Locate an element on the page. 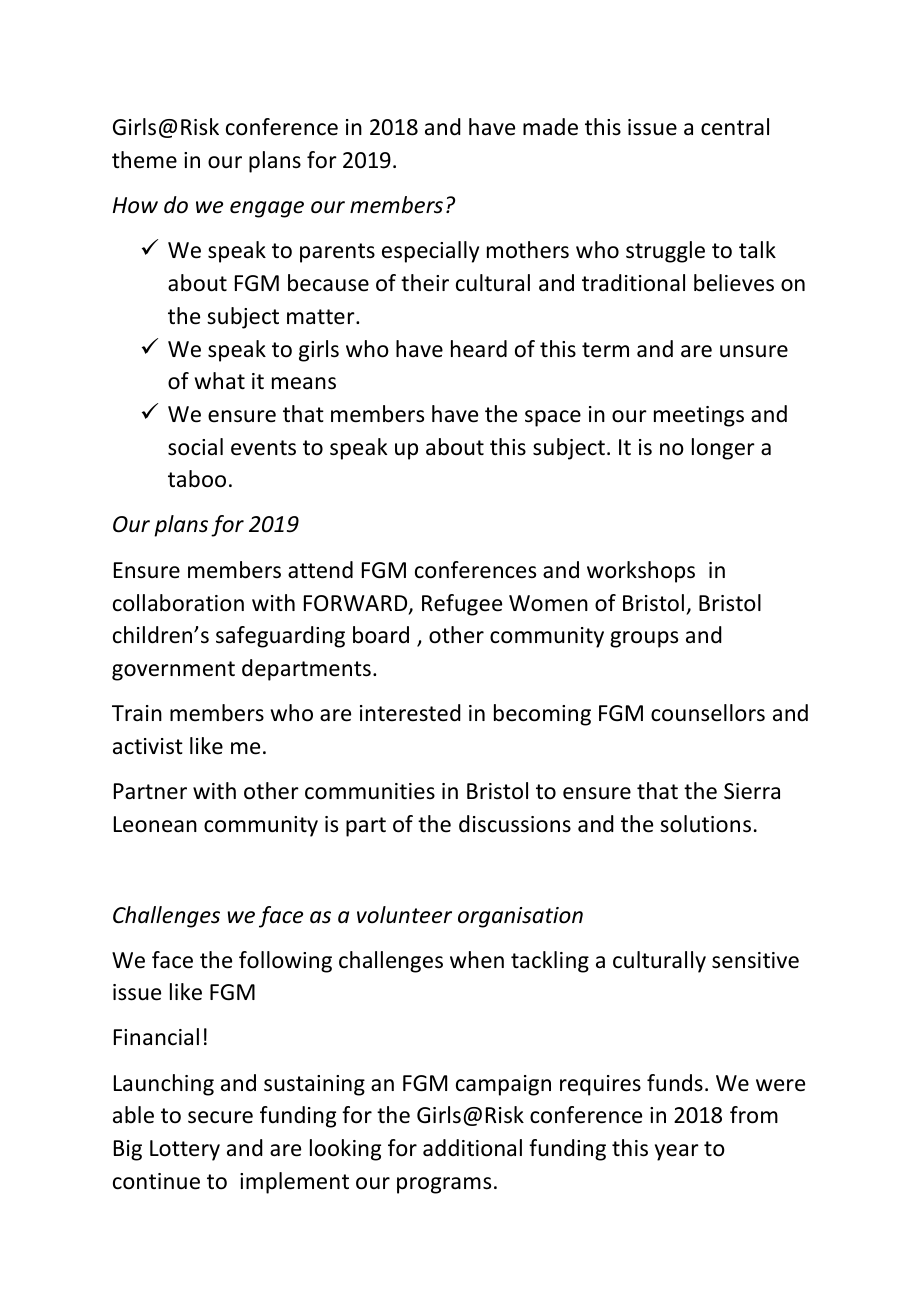  Lottery is located at coordinates (185, 1150).
